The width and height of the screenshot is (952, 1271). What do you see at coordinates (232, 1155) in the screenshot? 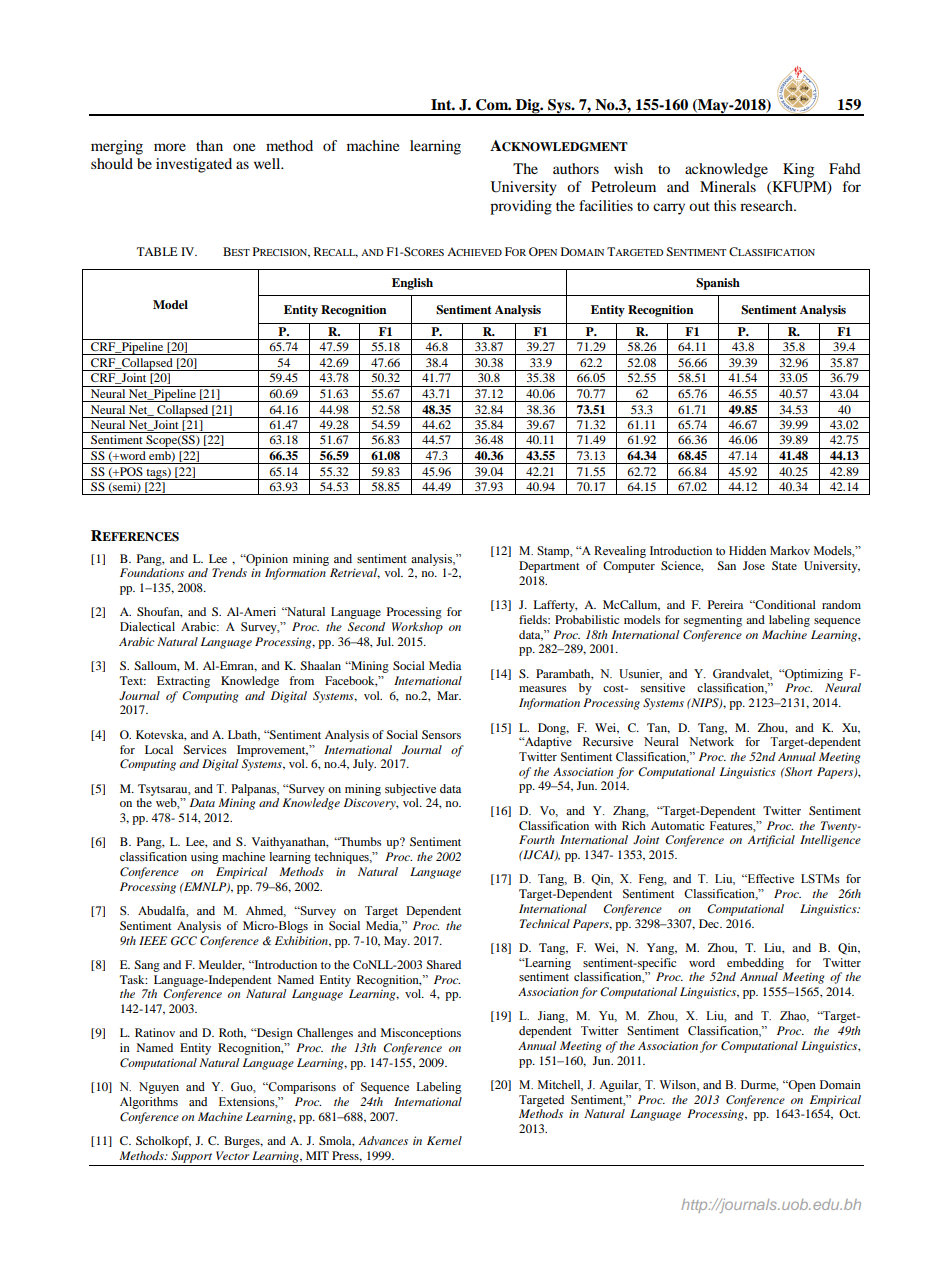
I see `Vector` at bounding box center [232, 1155].
